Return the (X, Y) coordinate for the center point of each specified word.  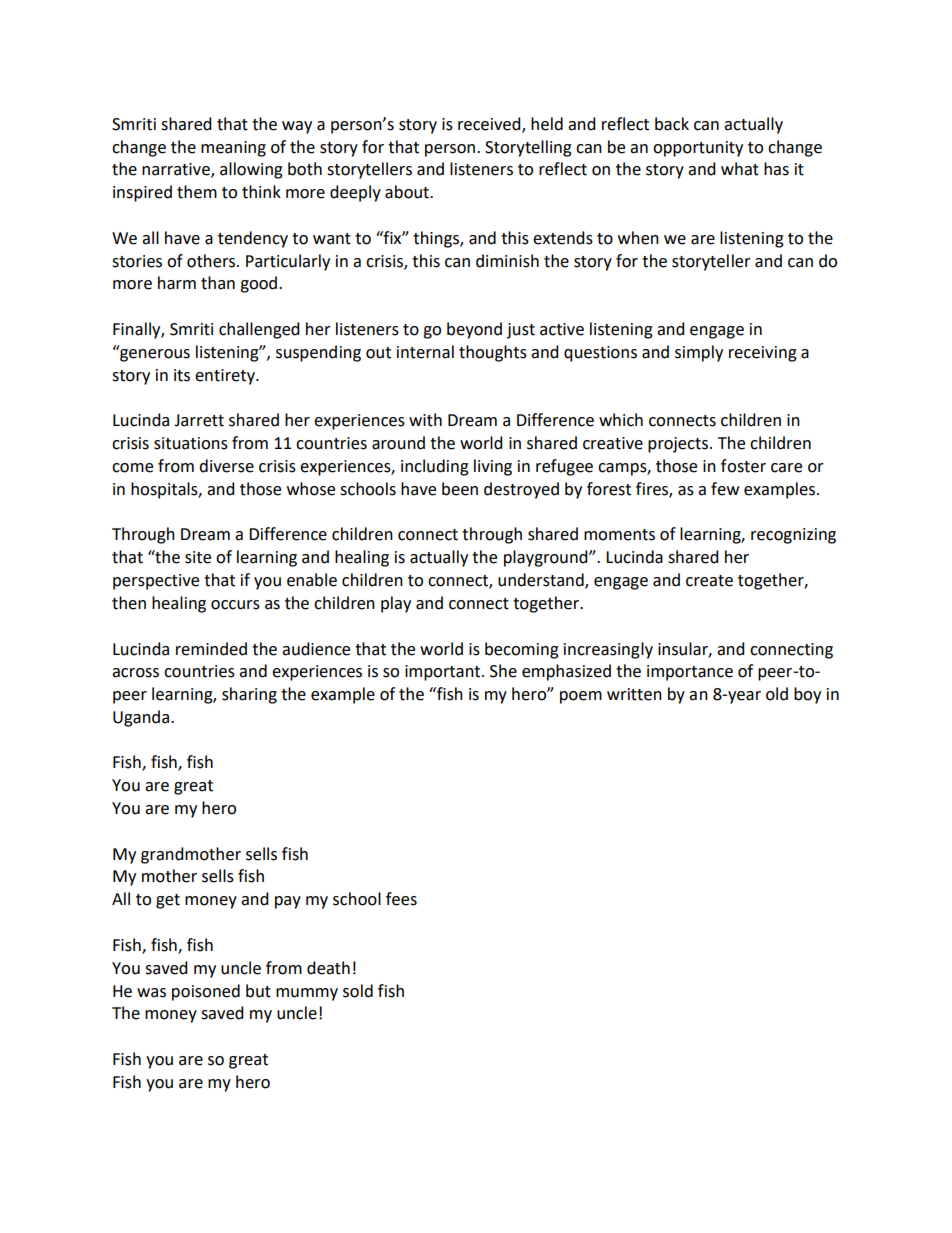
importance (690, 673)
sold (358, 991)
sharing (249, 695)
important (444, 673)
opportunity (698, 149)
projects (678, 445)
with (425, 420)
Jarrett (199, 420)
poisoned (206, 992)
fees (401, 899)
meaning (233, 149)
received (490, 124)
